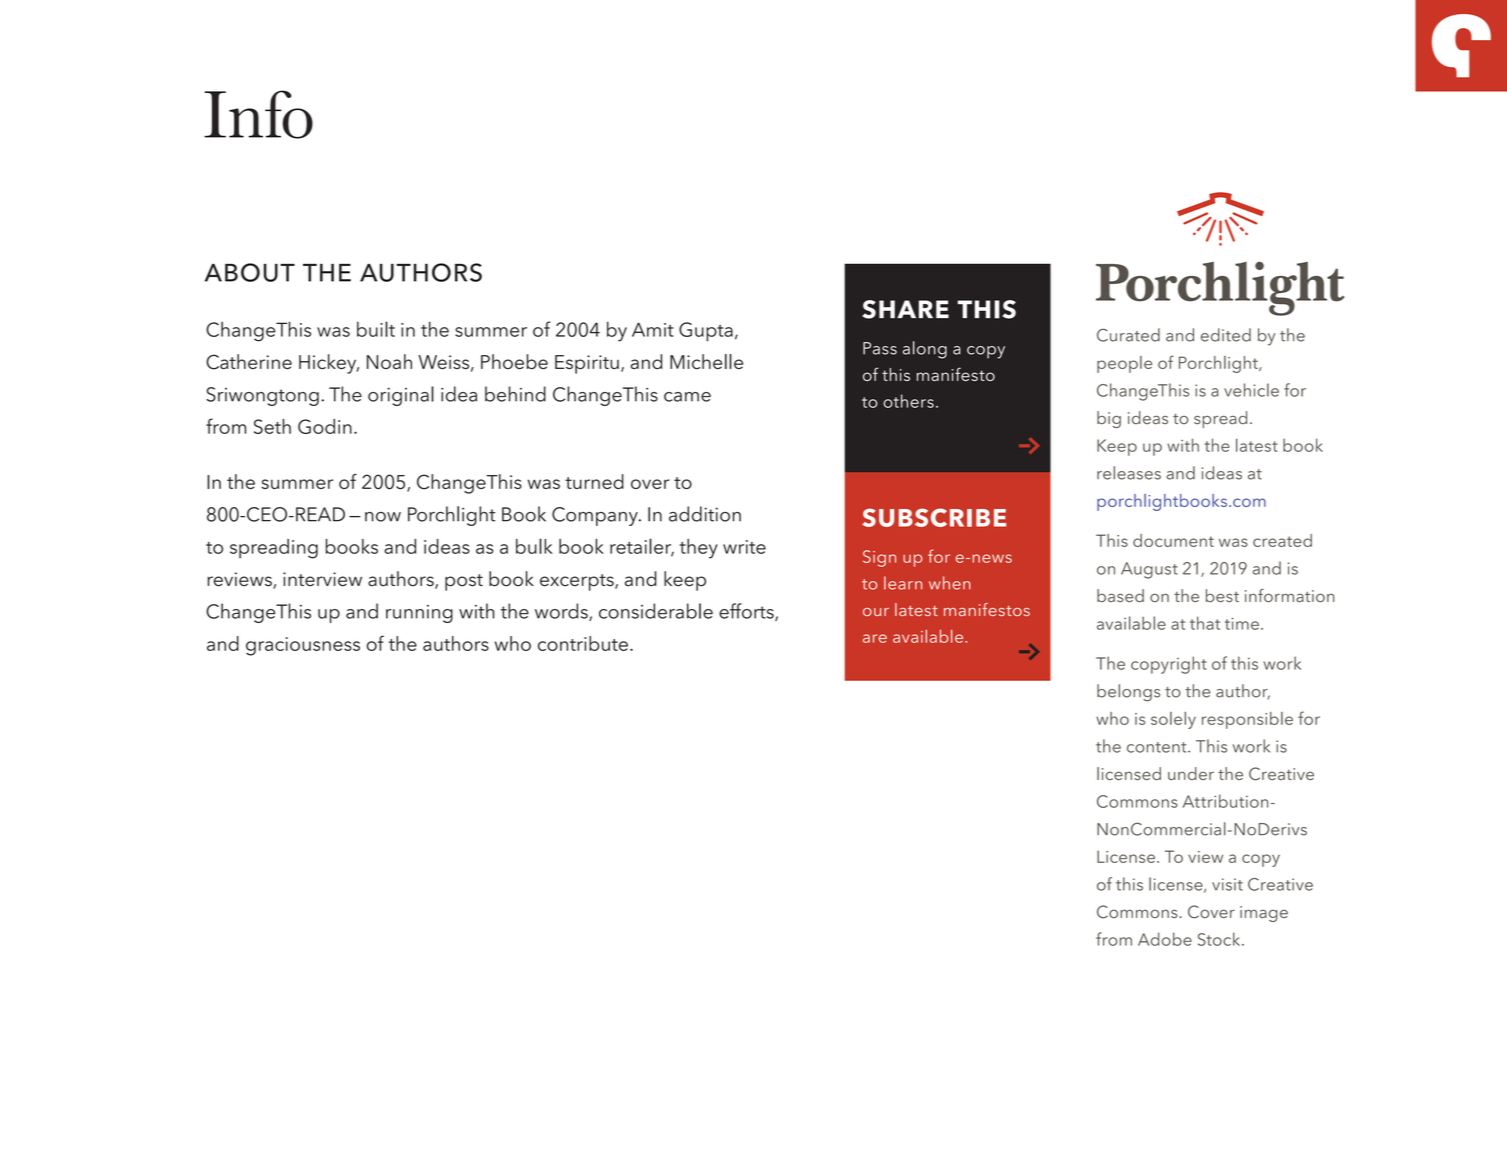 The height and width of the image is (1165, 1507). What do you see at coordinates (687, 397) in the image?
I see `came` at bounding box center [687, 397].
